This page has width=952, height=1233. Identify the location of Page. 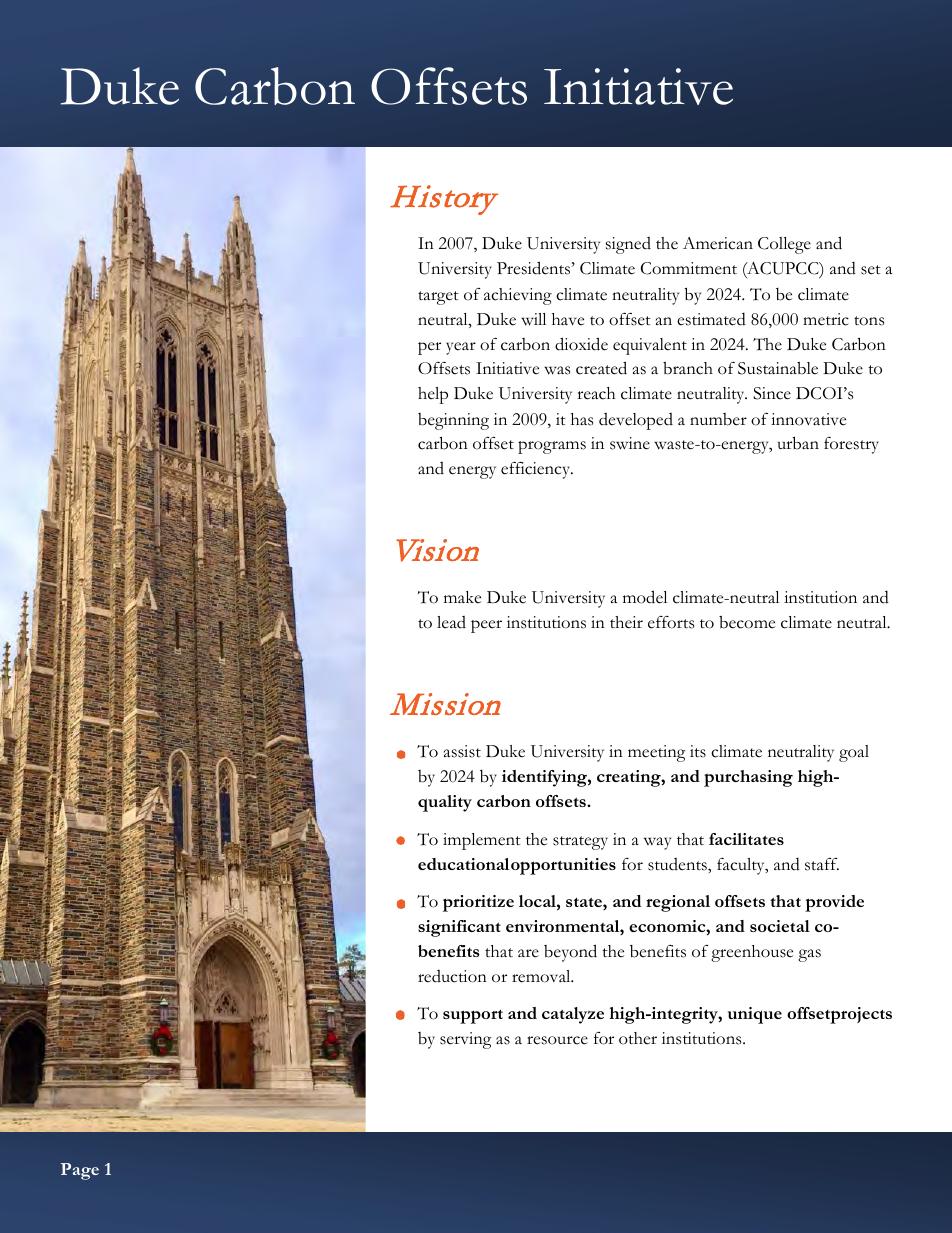
(80, 1171).
